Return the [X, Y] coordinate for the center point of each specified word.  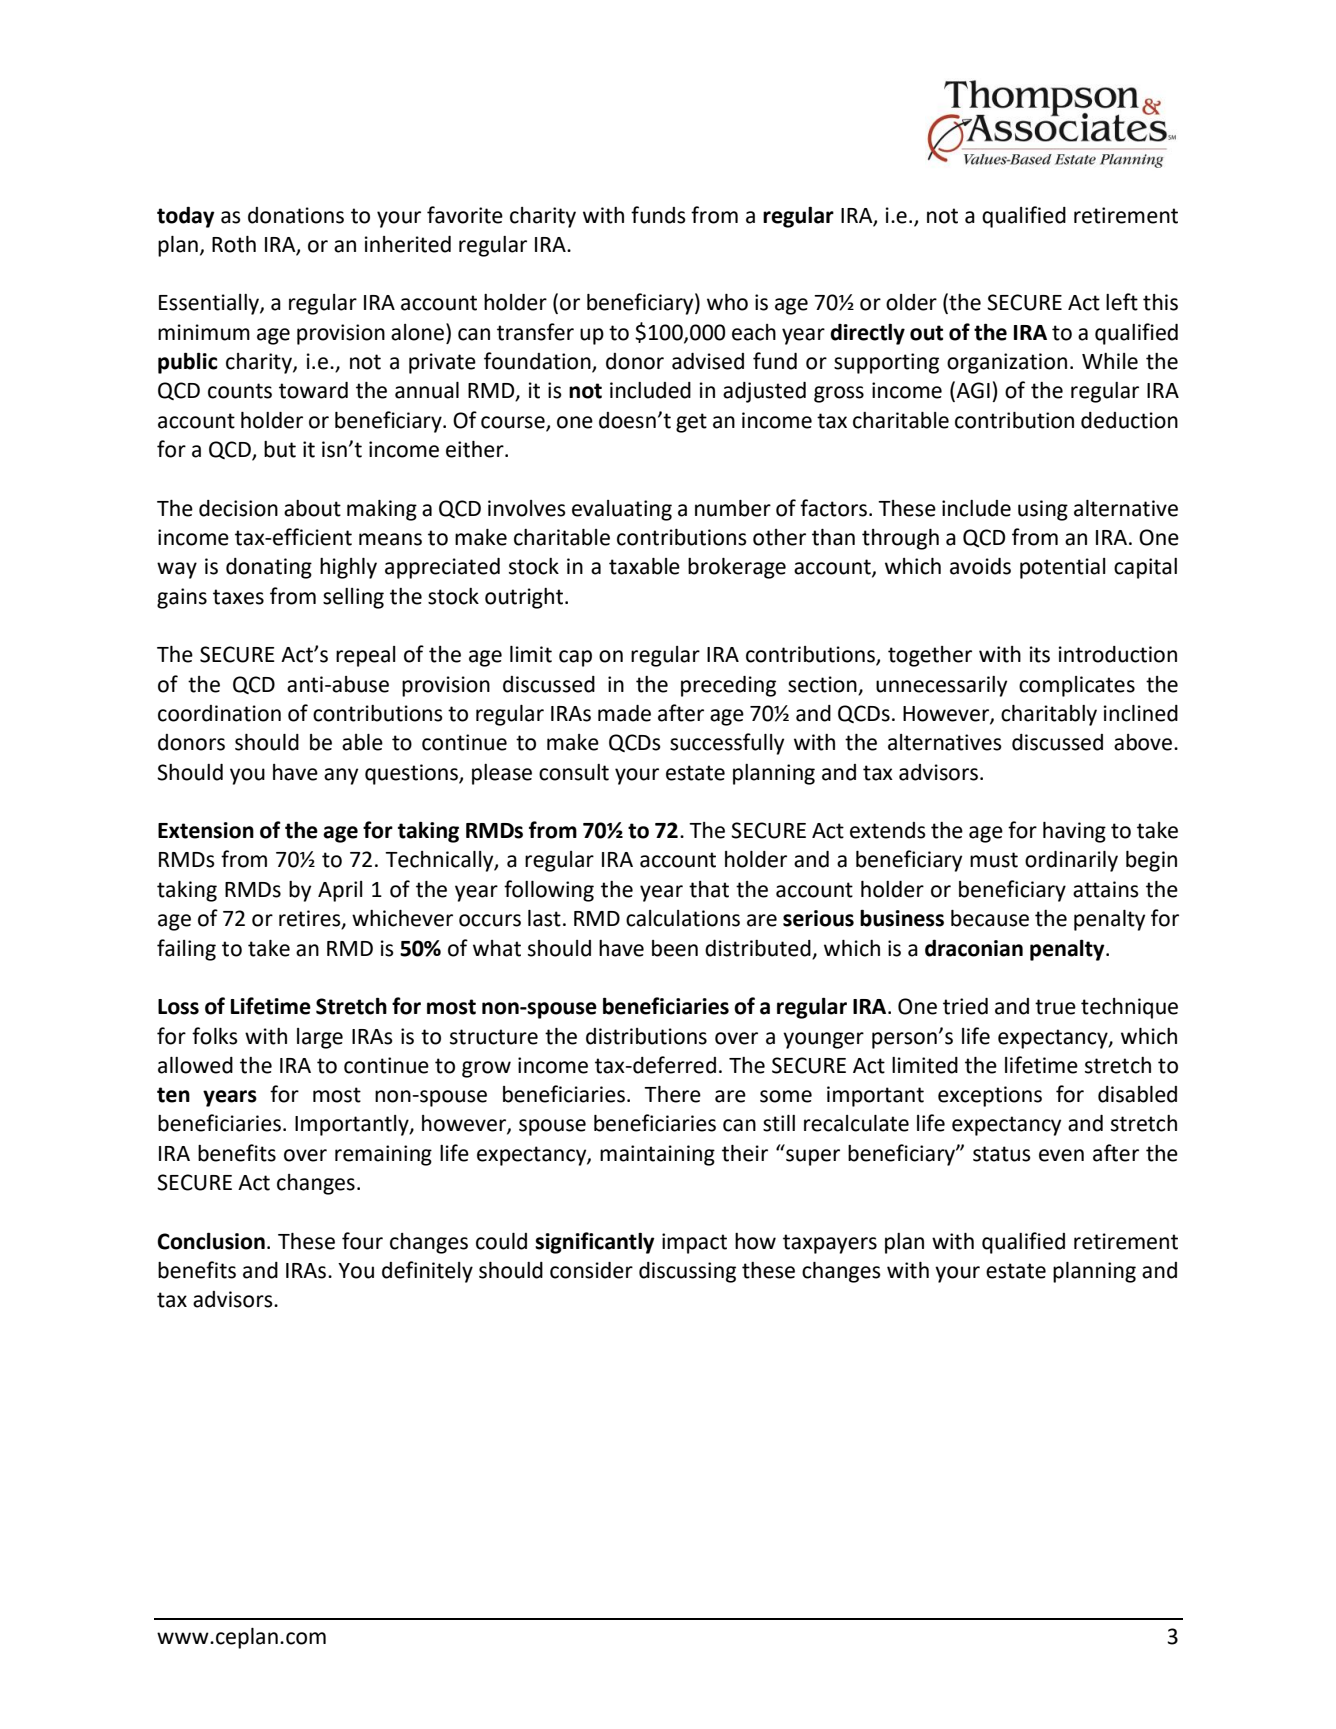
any [341, 776]
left [1122, 302]
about [312, 508]
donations [296, 215]
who [727, 302]
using [1043, 510]
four [362, 1241]
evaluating [622, 510]
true [1055, 1007]
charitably [1049, 715]
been [675, 948]
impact [694, 1243]
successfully [727, 744]
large [320, 1038]
